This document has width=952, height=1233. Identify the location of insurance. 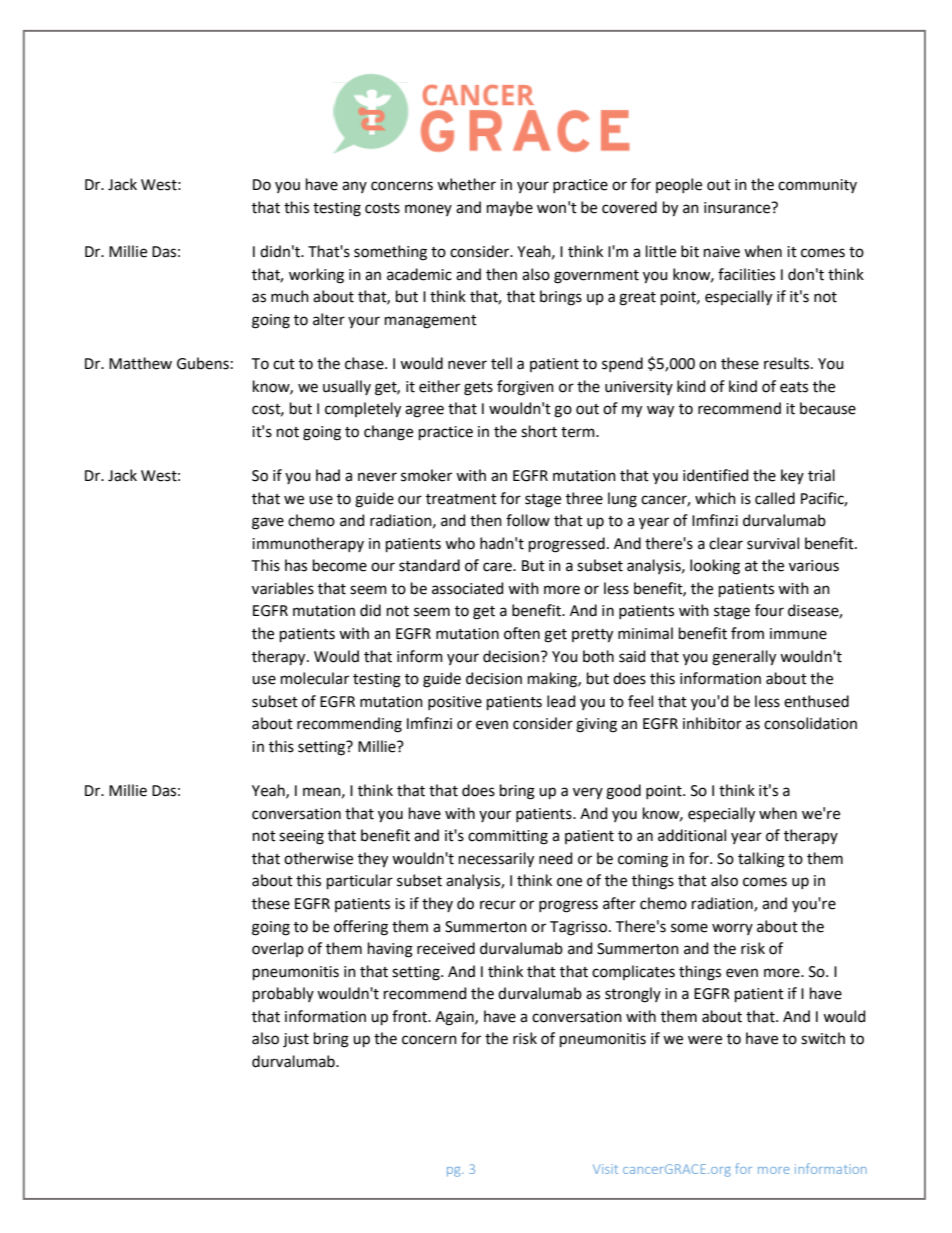
(738, 208).
